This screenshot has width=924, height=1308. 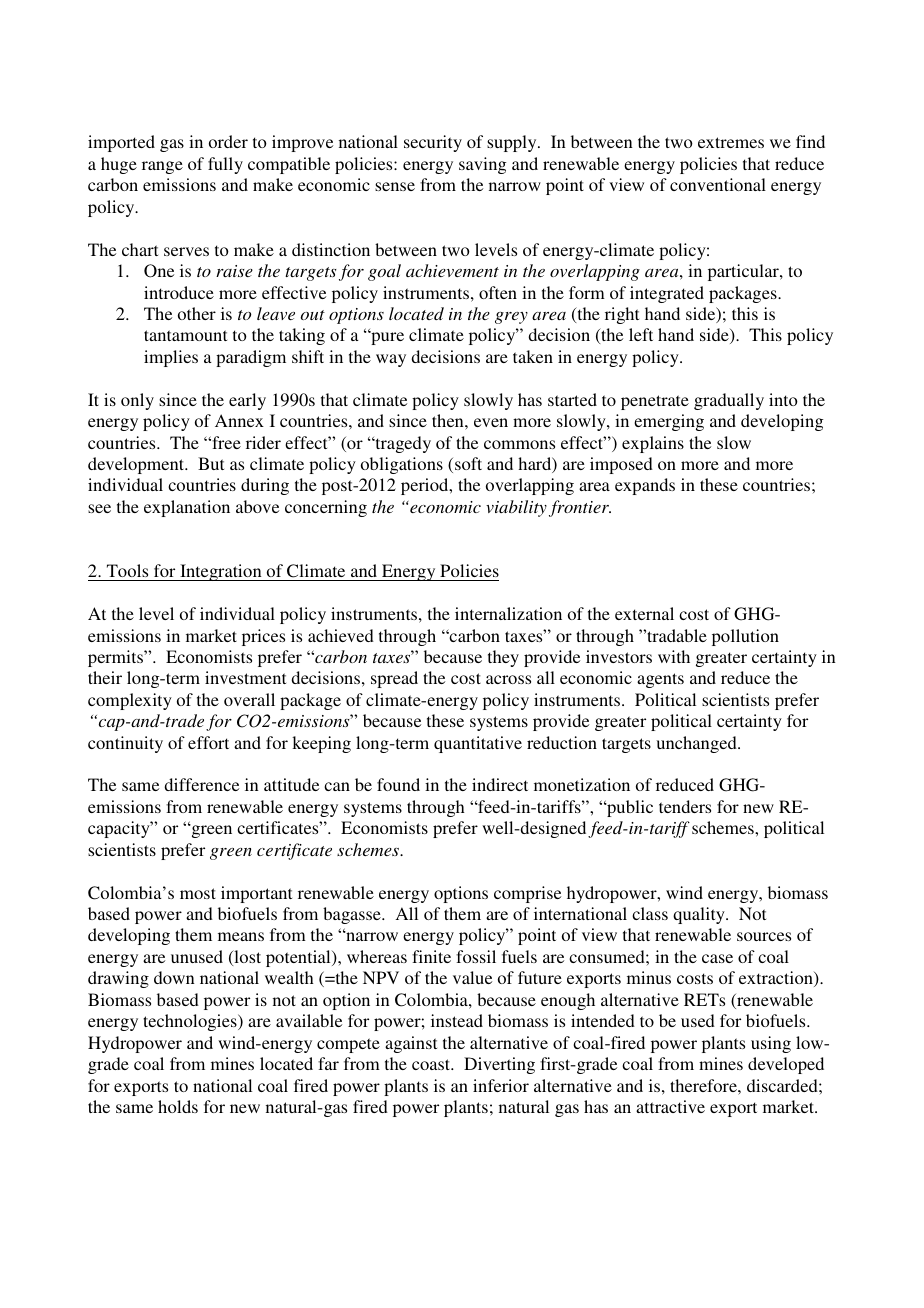 I want to click on conventional, so click(x=718, y=184).
